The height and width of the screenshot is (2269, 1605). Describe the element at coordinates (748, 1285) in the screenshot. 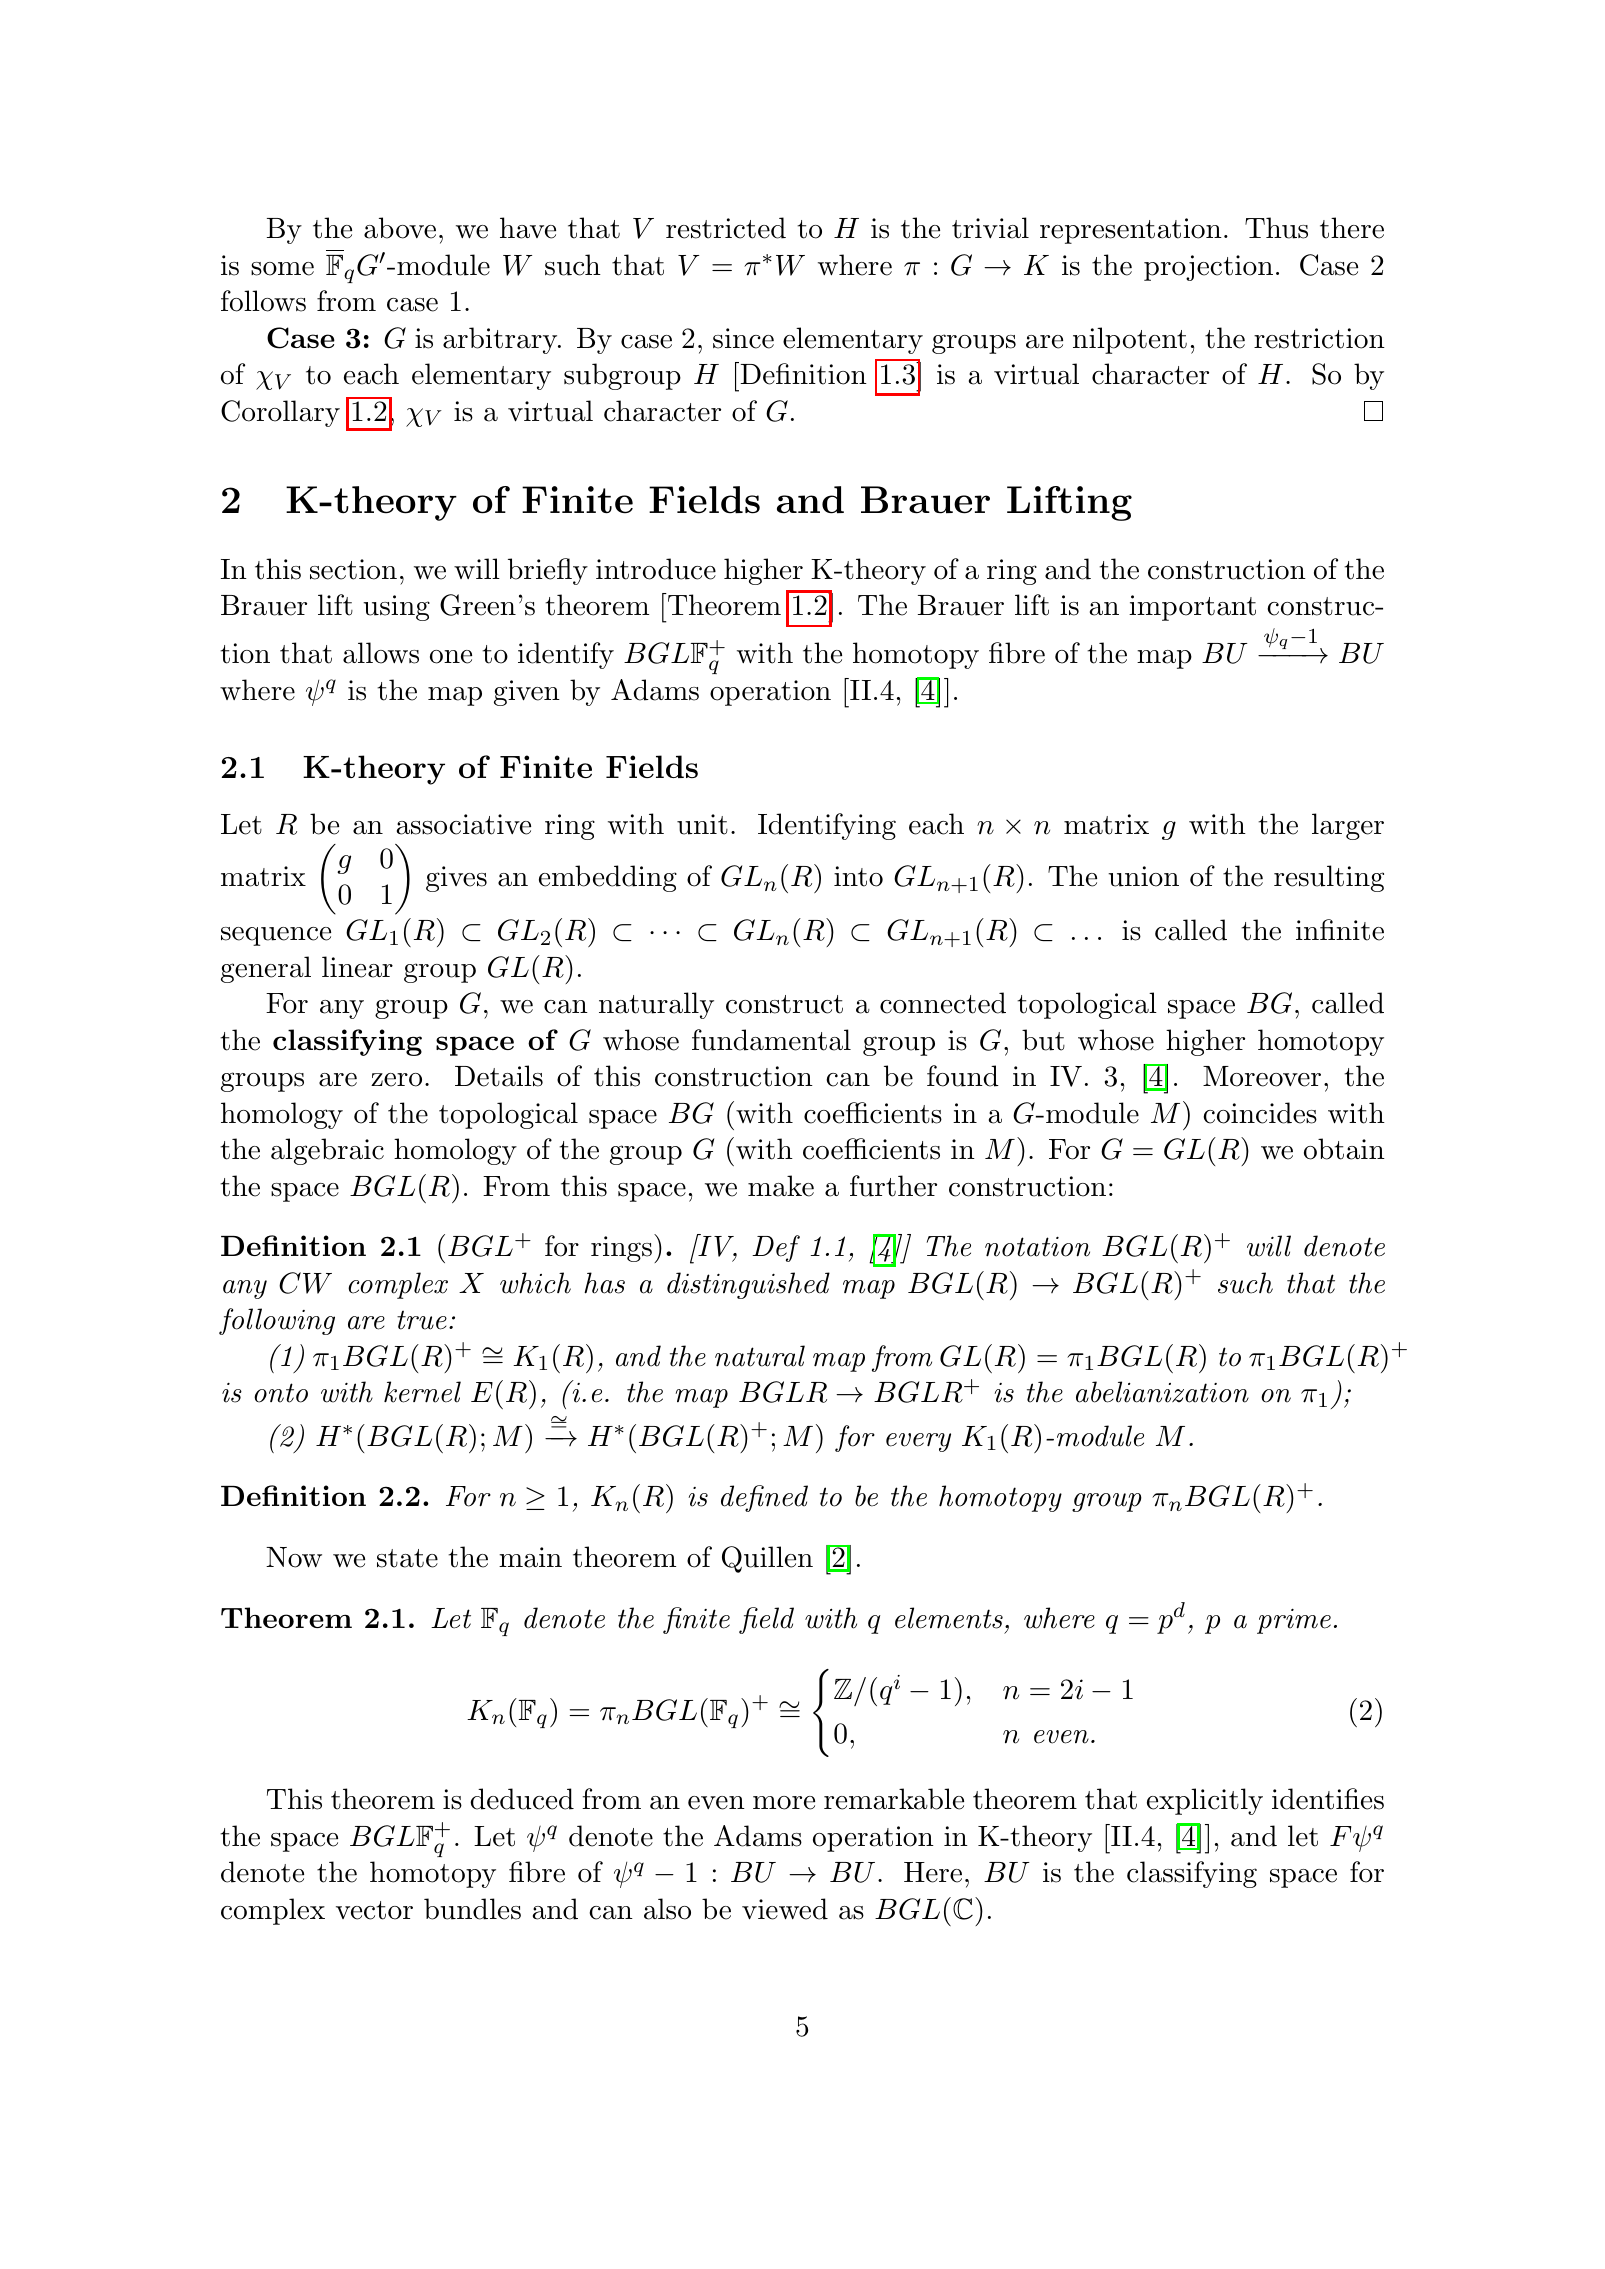

I see `distinguished` at that location.
